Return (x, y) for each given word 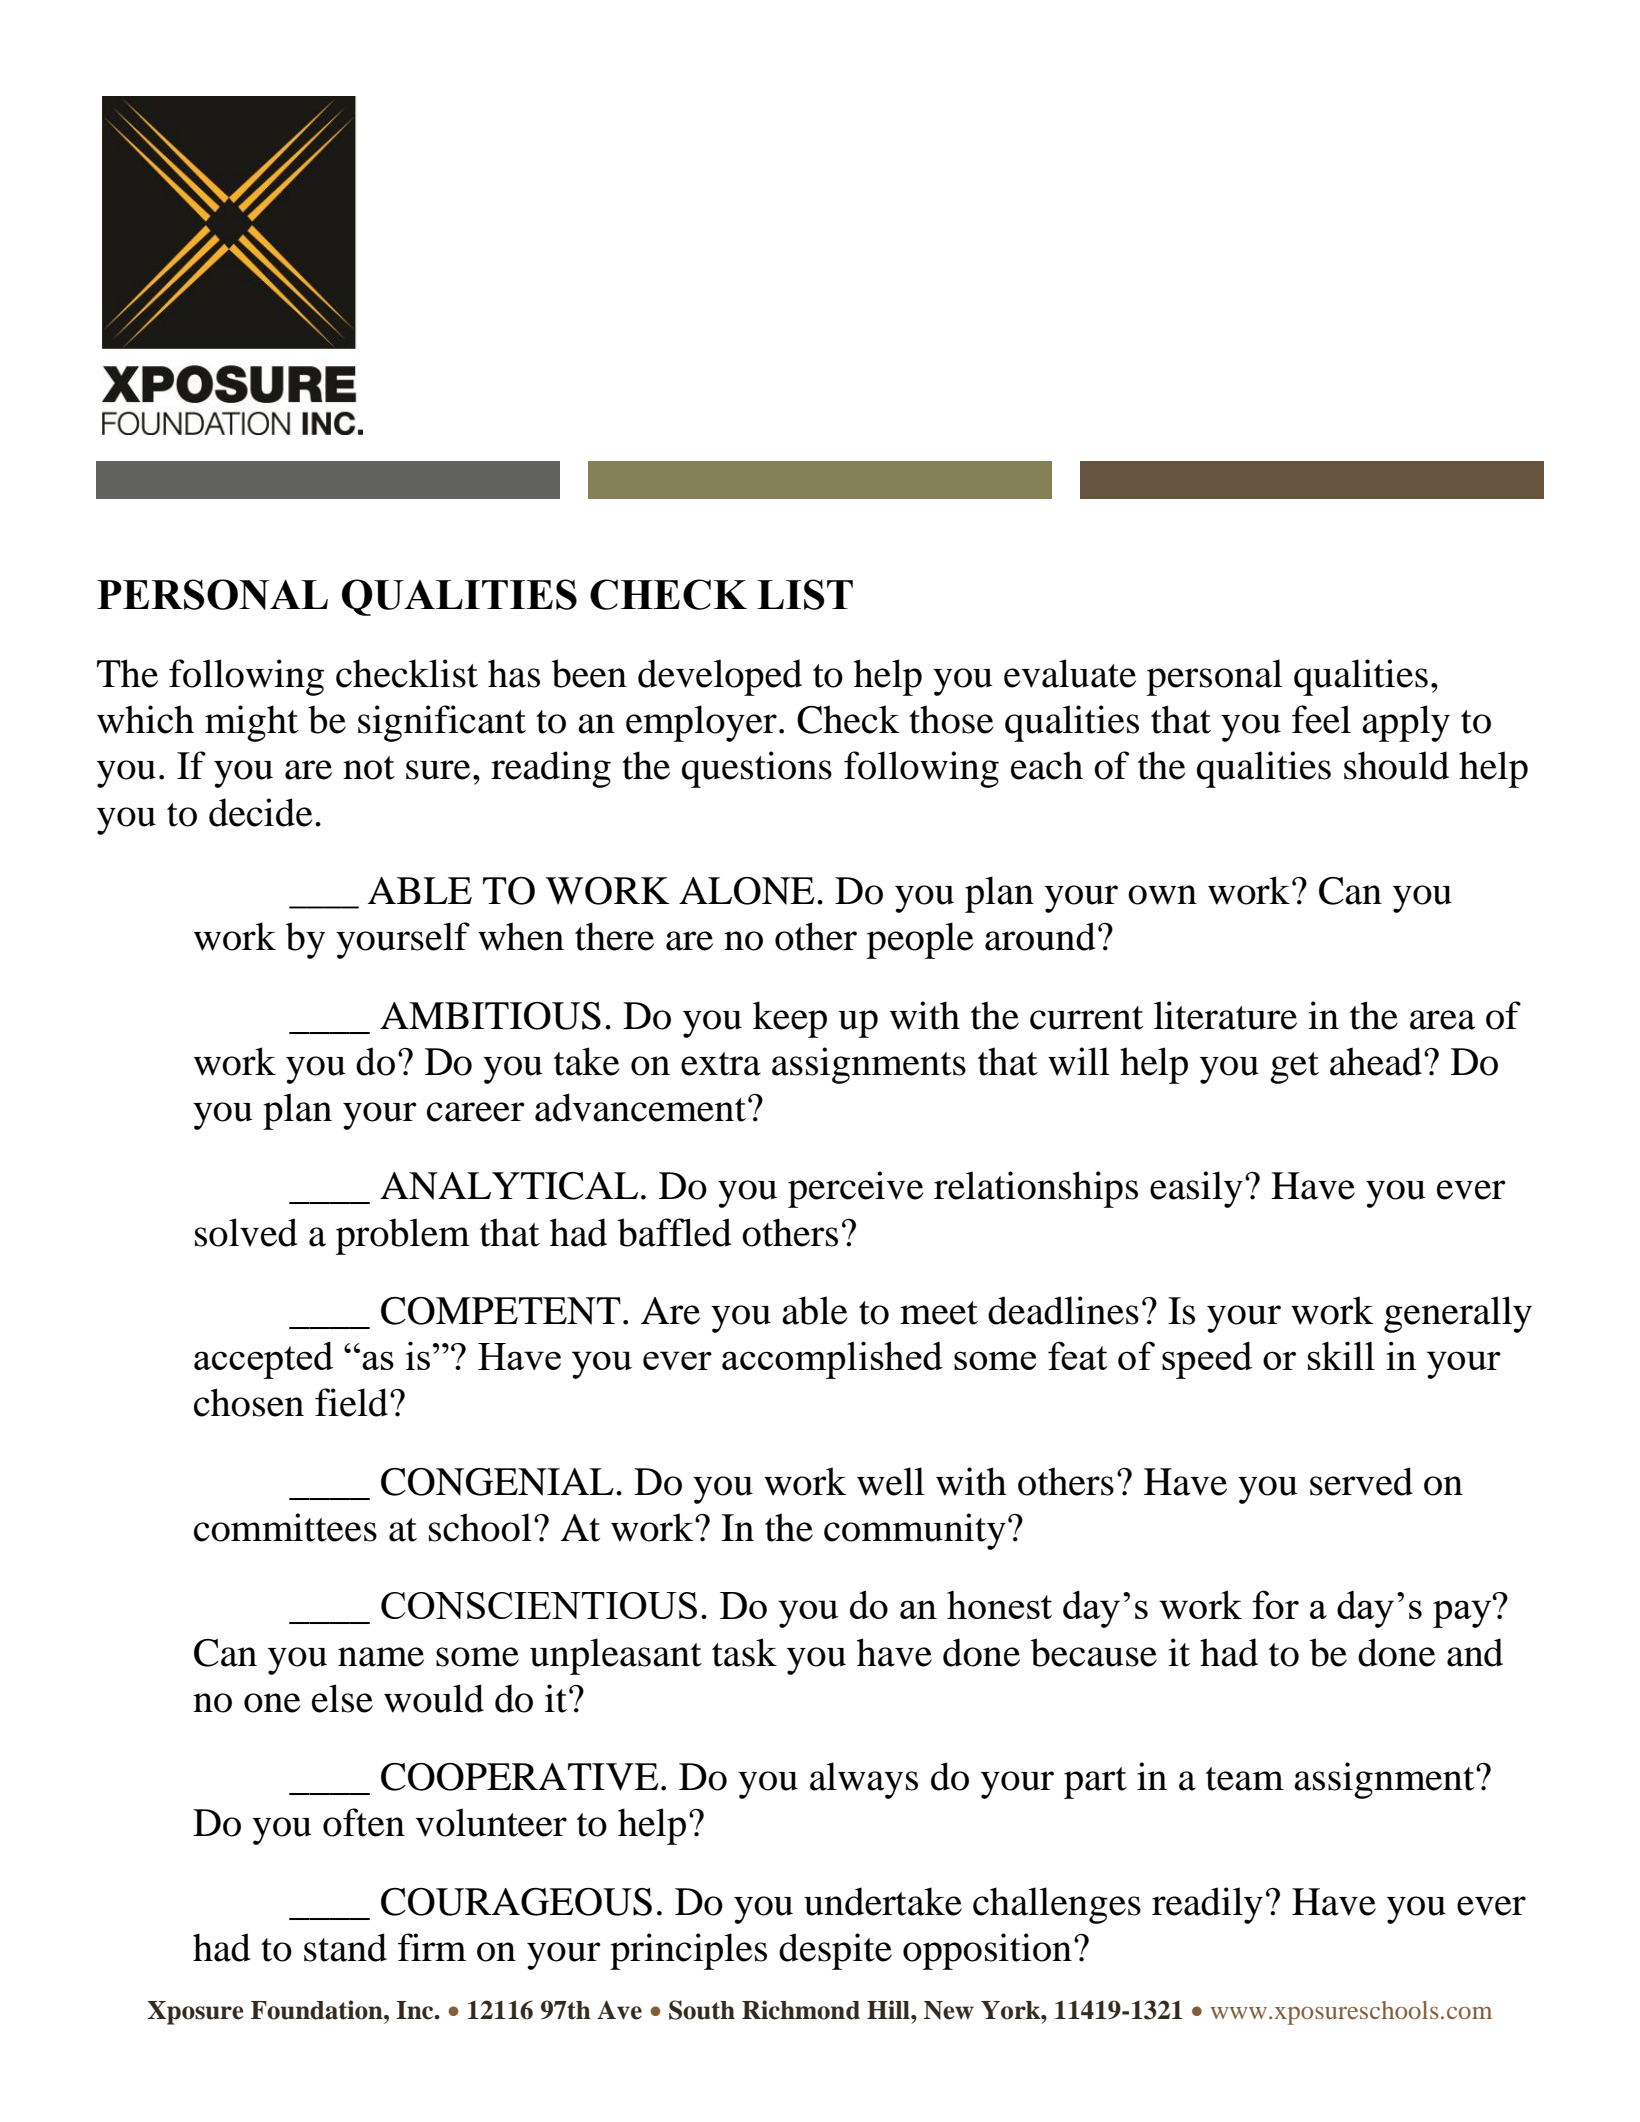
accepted (263, 1360)
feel (1321, 719)
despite (835, 1951)
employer (701, 723)
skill (1341, 1355)
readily (1207, 1905)
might (251, 723)
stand (345, 1947)
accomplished (832, 1360)
